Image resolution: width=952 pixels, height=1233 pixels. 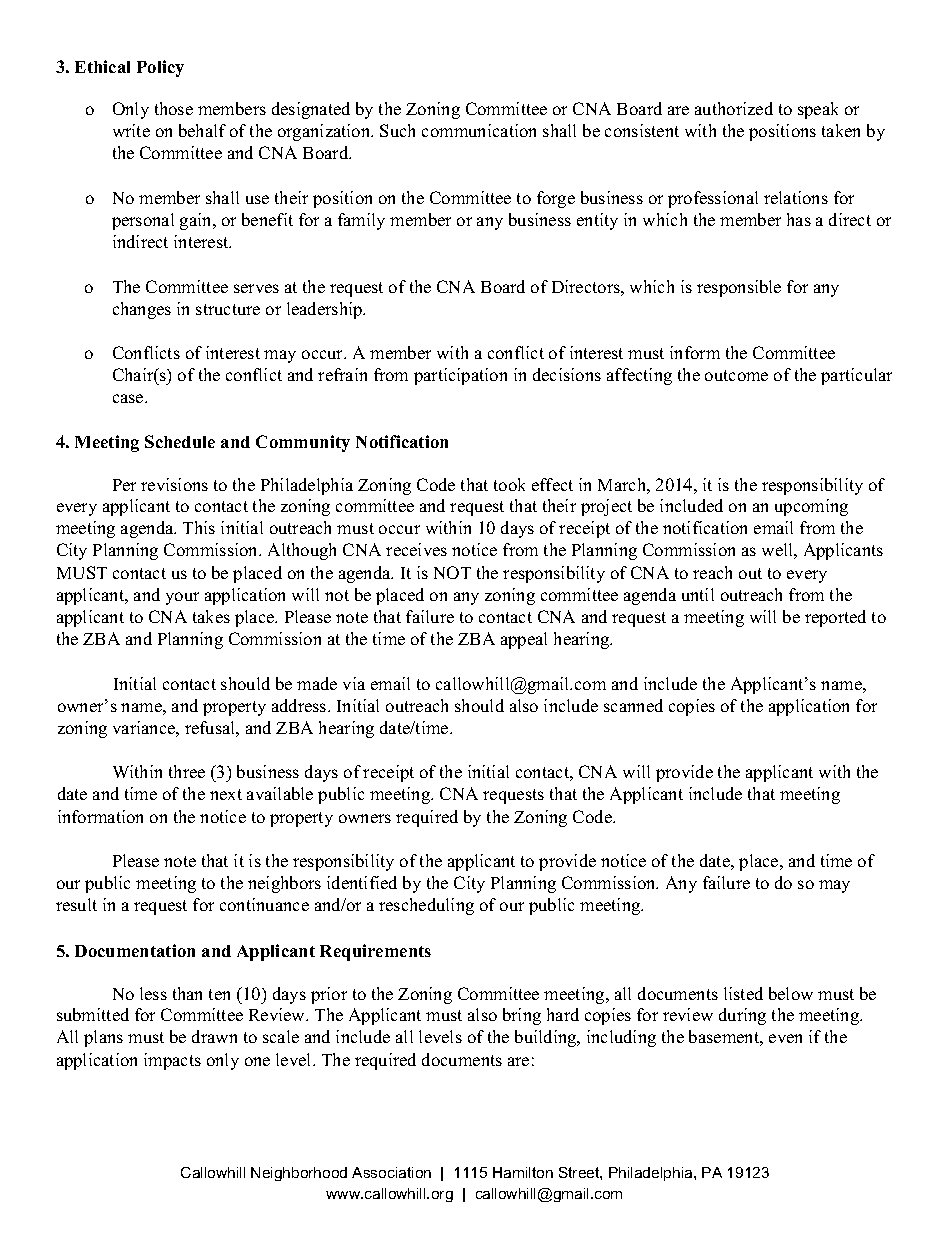 What do you see at coordinates (734, 108) in the page?
I see `authorized` at bounding box center [734, 108].
